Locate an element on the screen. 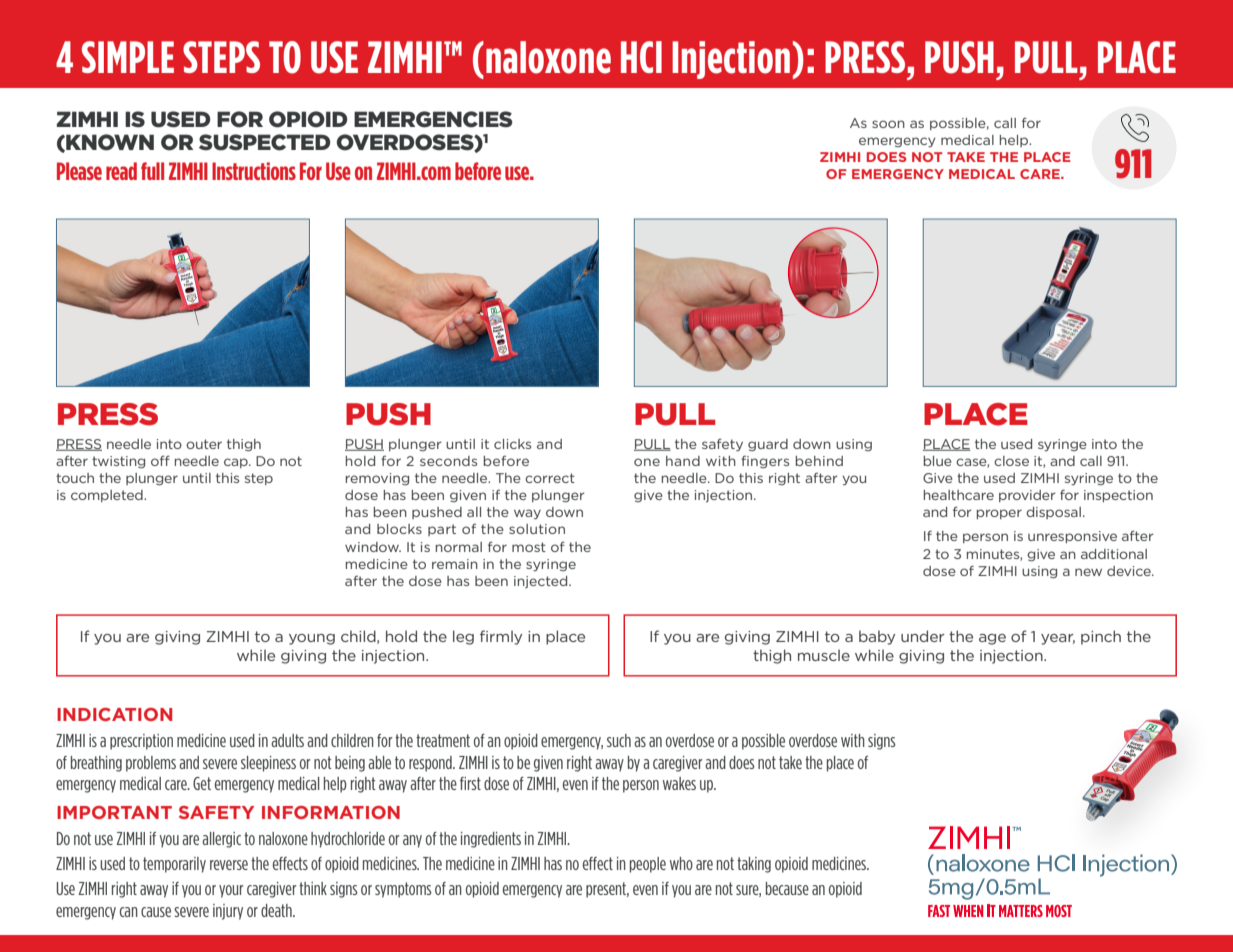 The height and width of the screenshot is (952, 1233). provider is located at coordinates (1027, 496).
